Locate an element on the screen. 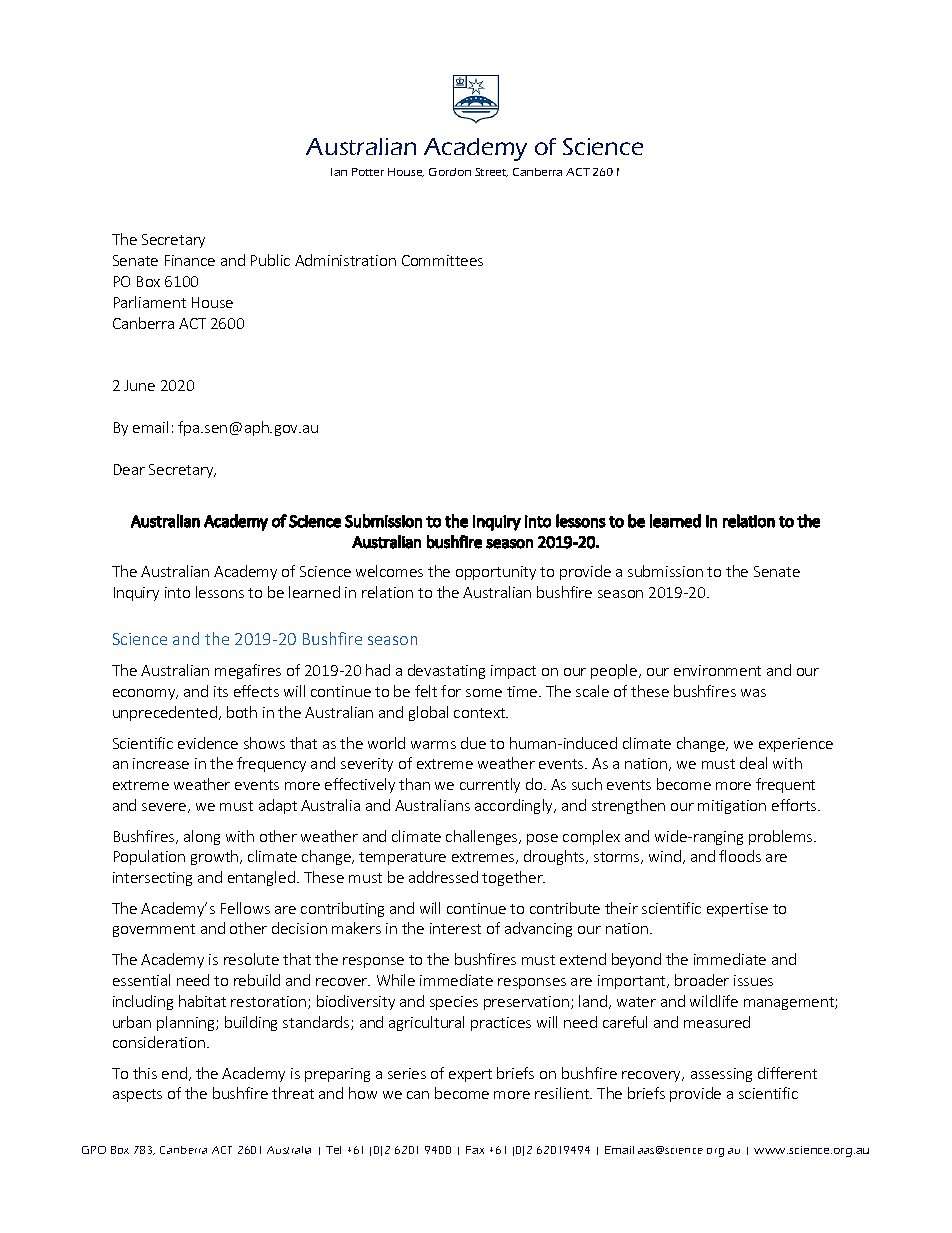 Image resolution: width=952 pixels, height=1233 pixels. aspects is located at coordinates (137, 1095).
